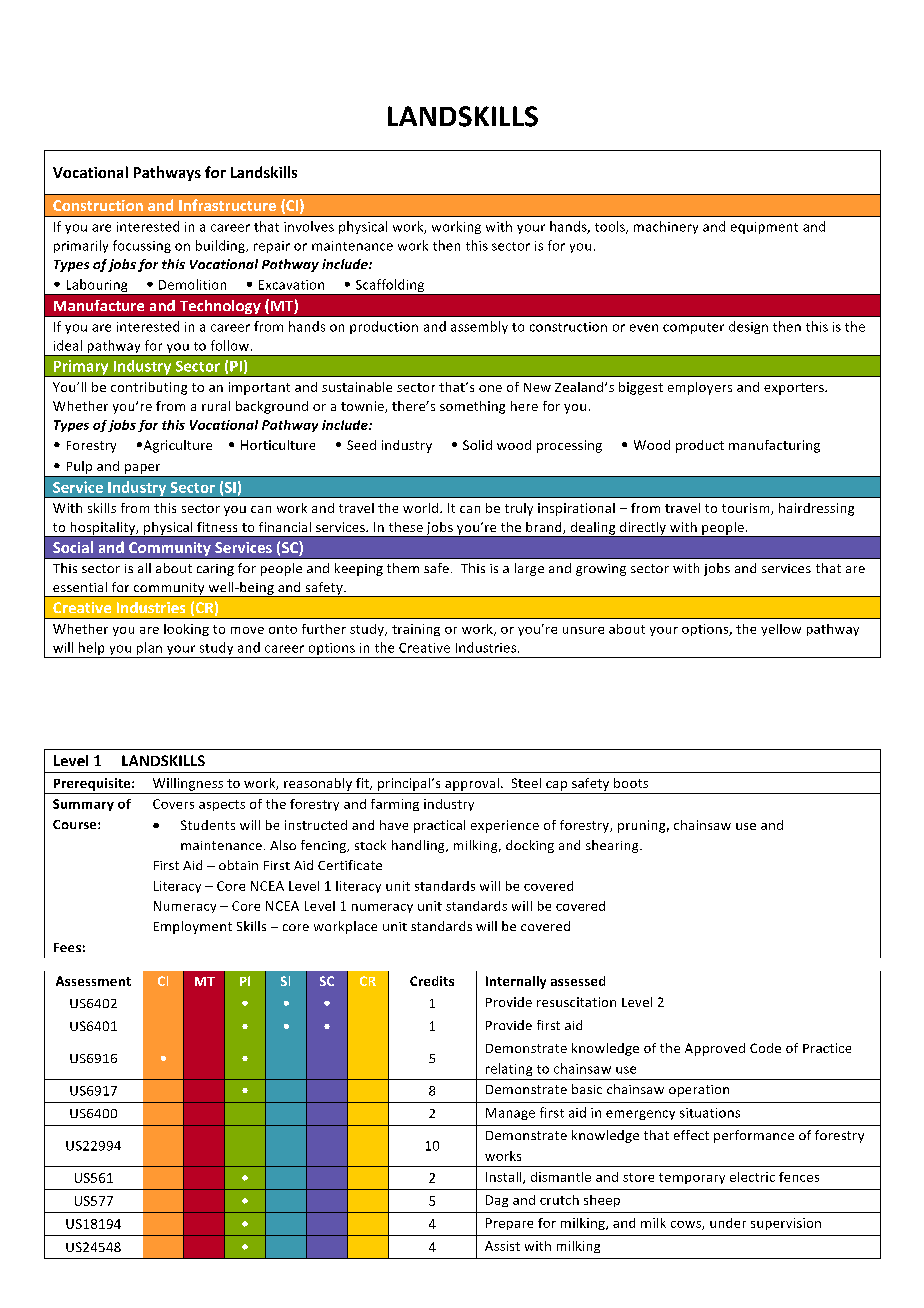 The image size is (924, 1308). I want to click on caring, so click(215, 570).
